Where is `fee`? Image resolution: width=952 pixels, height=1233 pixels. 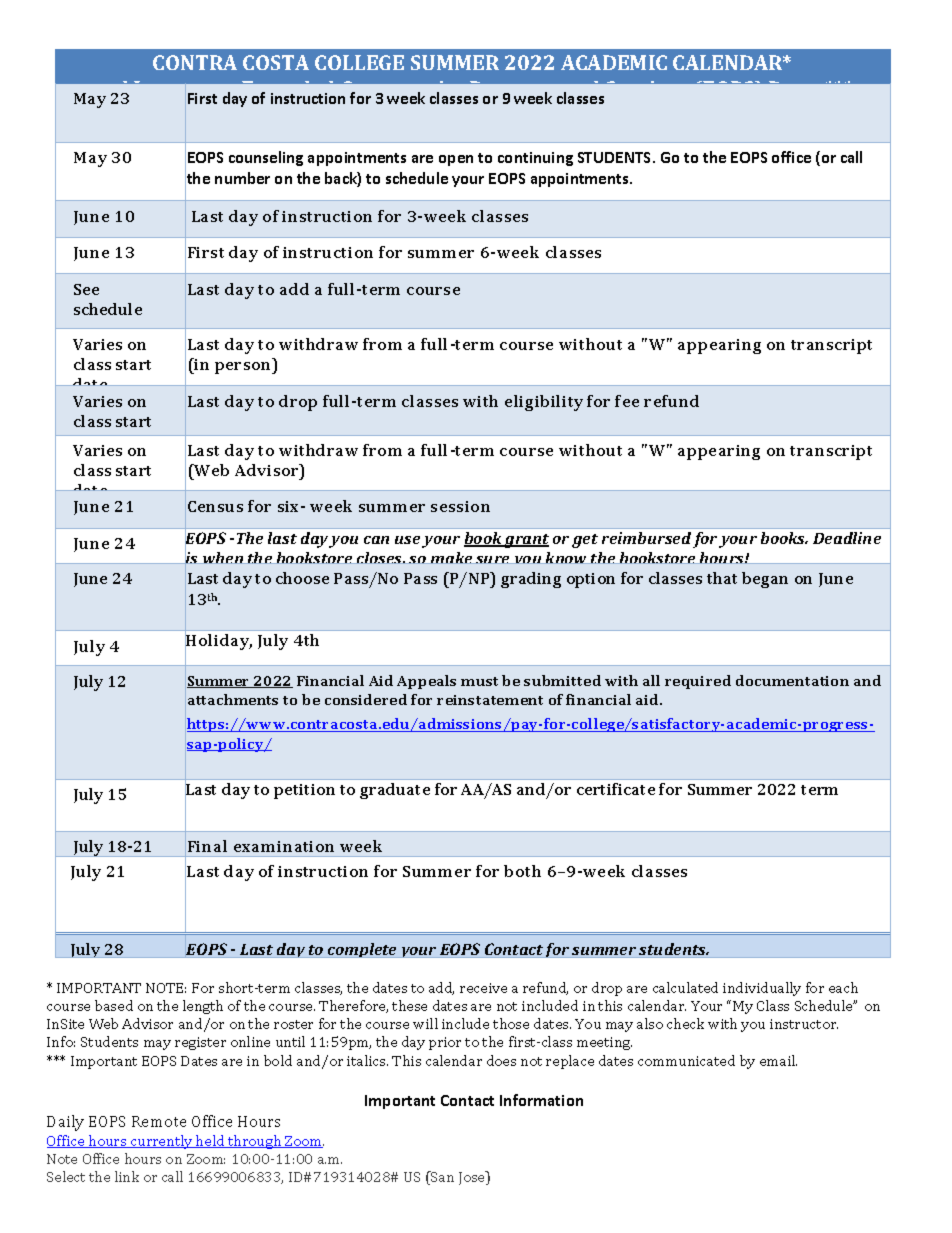 fee is located at coordinates (627, 401).
